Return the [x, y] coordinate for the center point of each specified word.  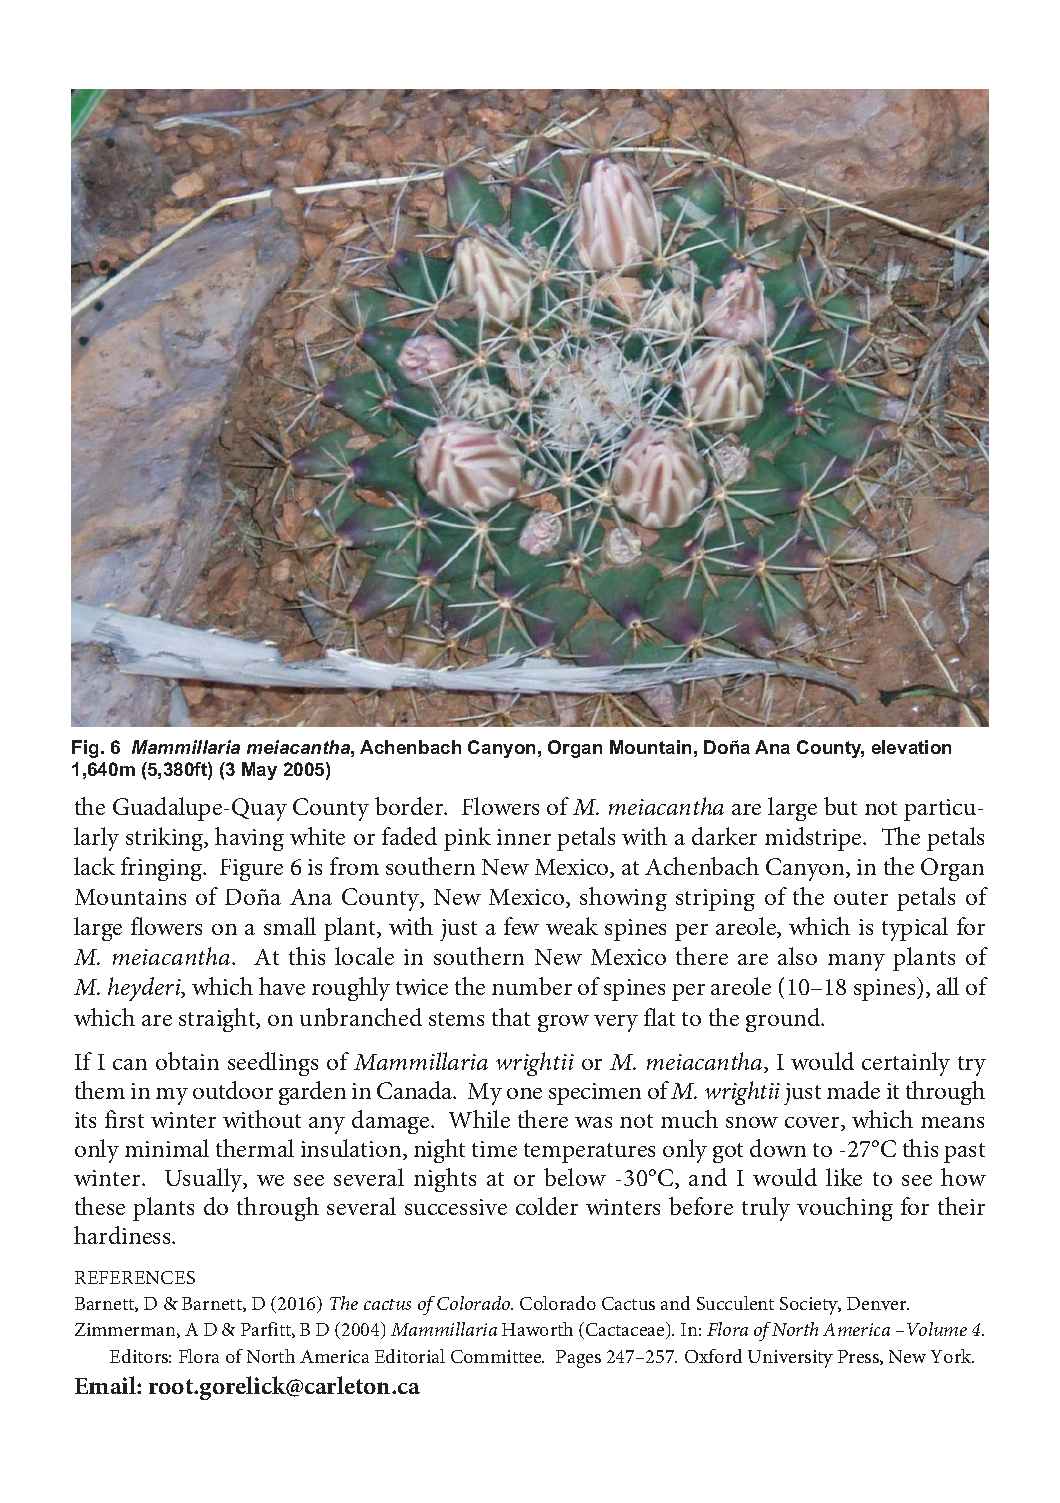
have [282, 986]
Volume [937, 1329]
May [259, 771]
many [856, 962]
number [532, 986]
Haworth [537, 1329]
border [410, 806]
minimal [167, 1148]
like [844, 1177]
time [494, 1149]
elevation [911, 747]
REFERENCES [135, 1277]
